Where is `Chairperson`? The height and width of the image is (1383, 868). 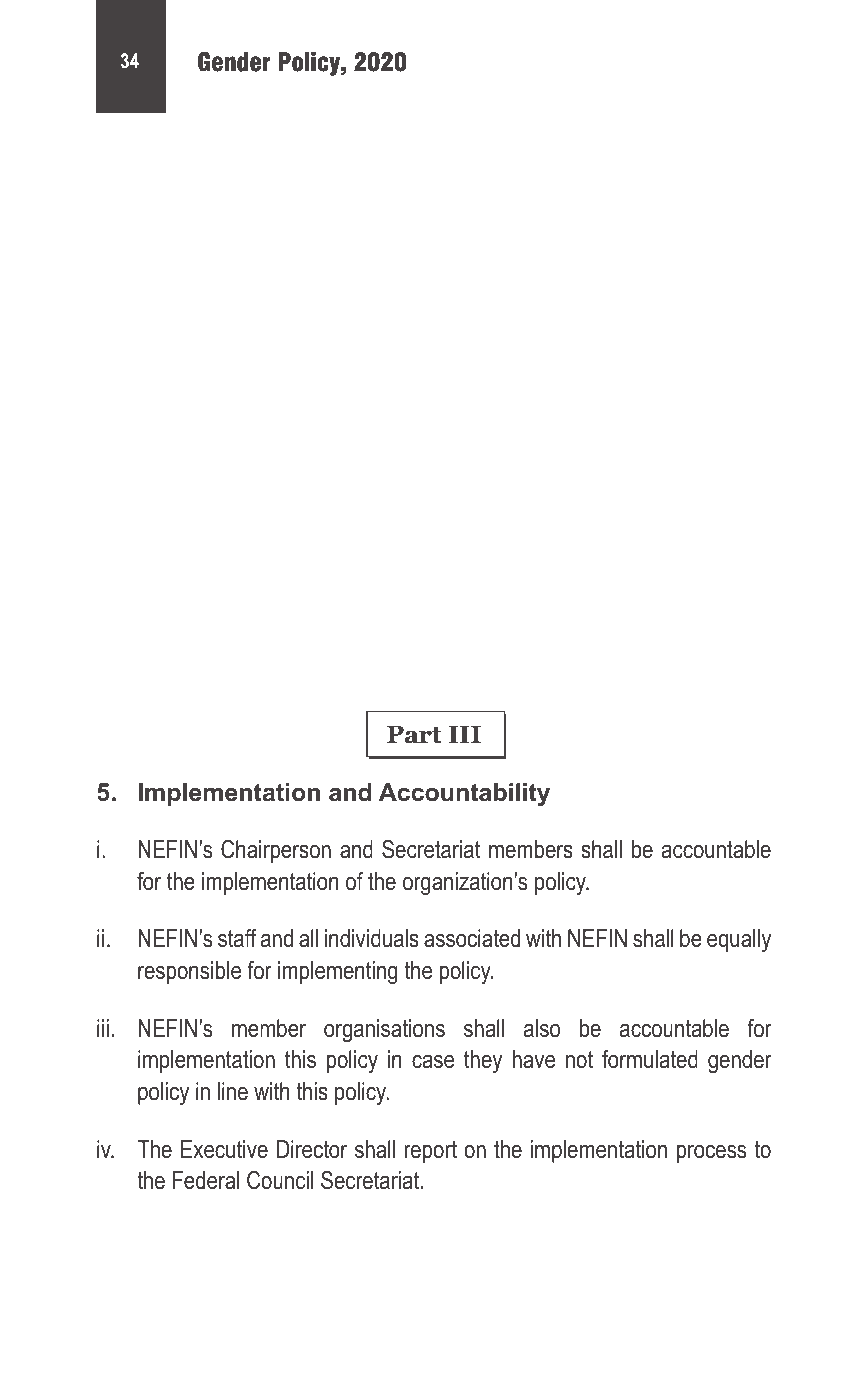 Chairperson is located at coordinates (276, 851).
